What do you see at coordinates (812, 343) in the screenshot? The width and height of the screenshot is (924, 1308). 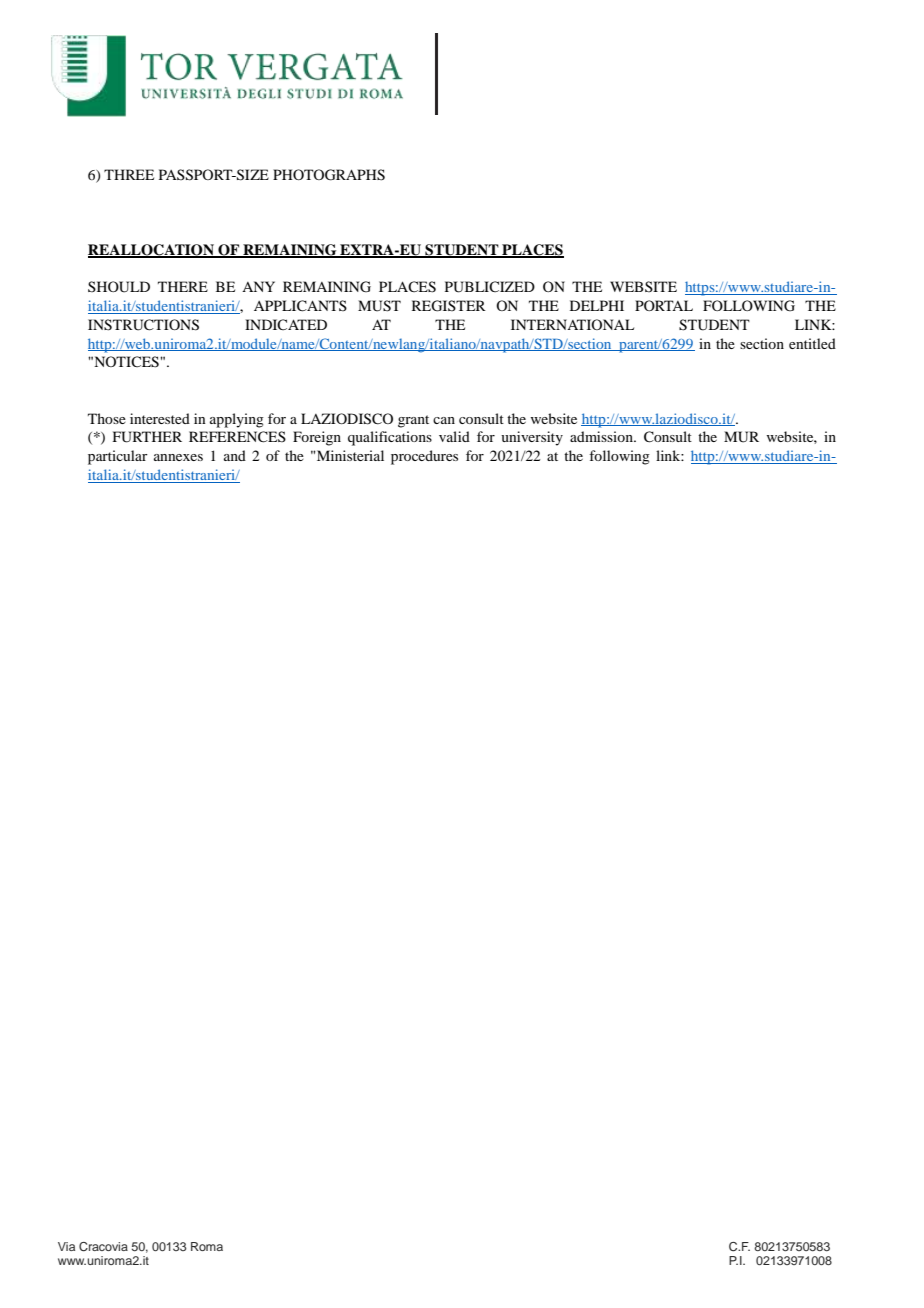 I see `entitled` at bounding box center [812, 343].
